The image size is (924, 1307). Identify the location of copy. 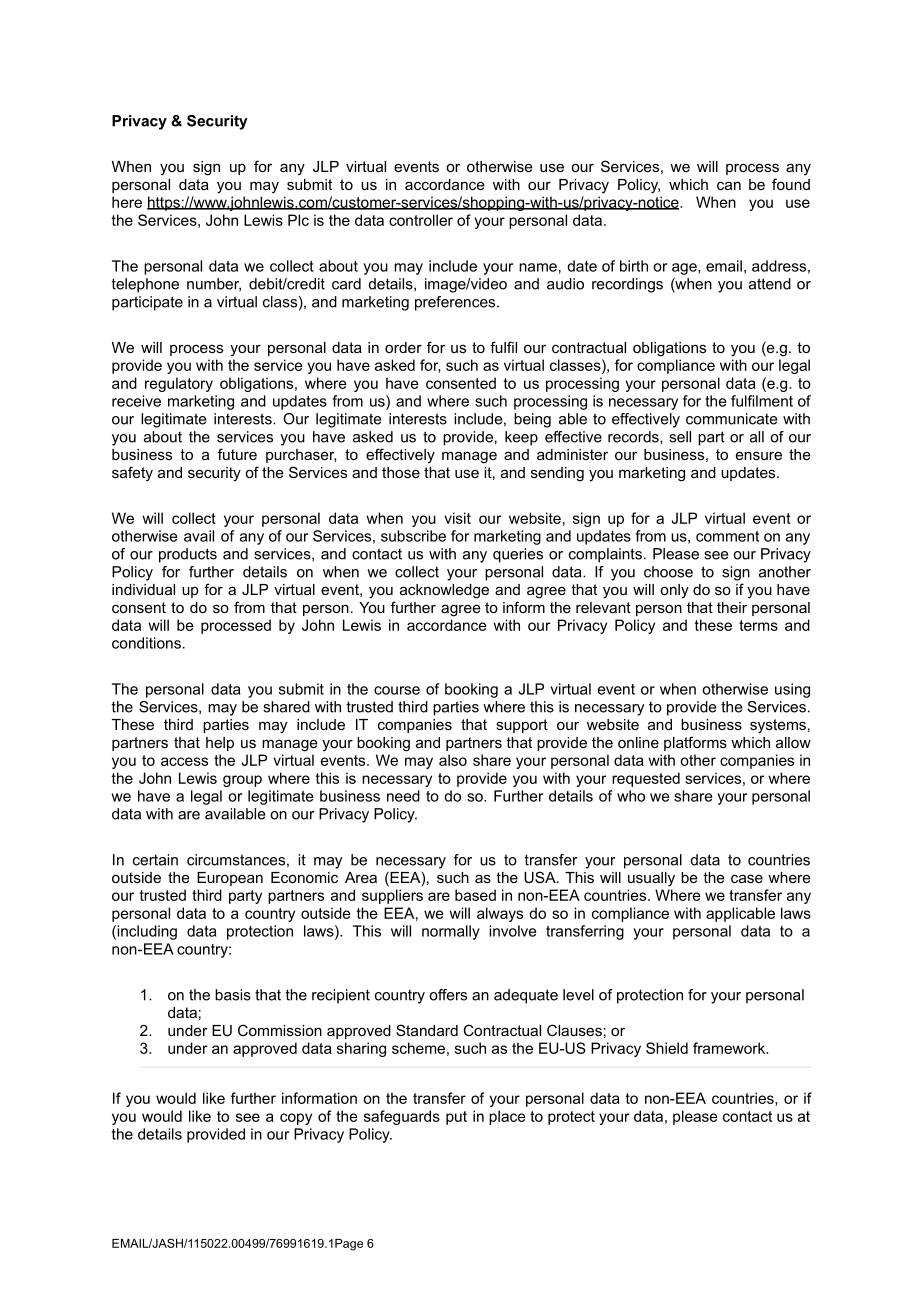
(296, 1119).
